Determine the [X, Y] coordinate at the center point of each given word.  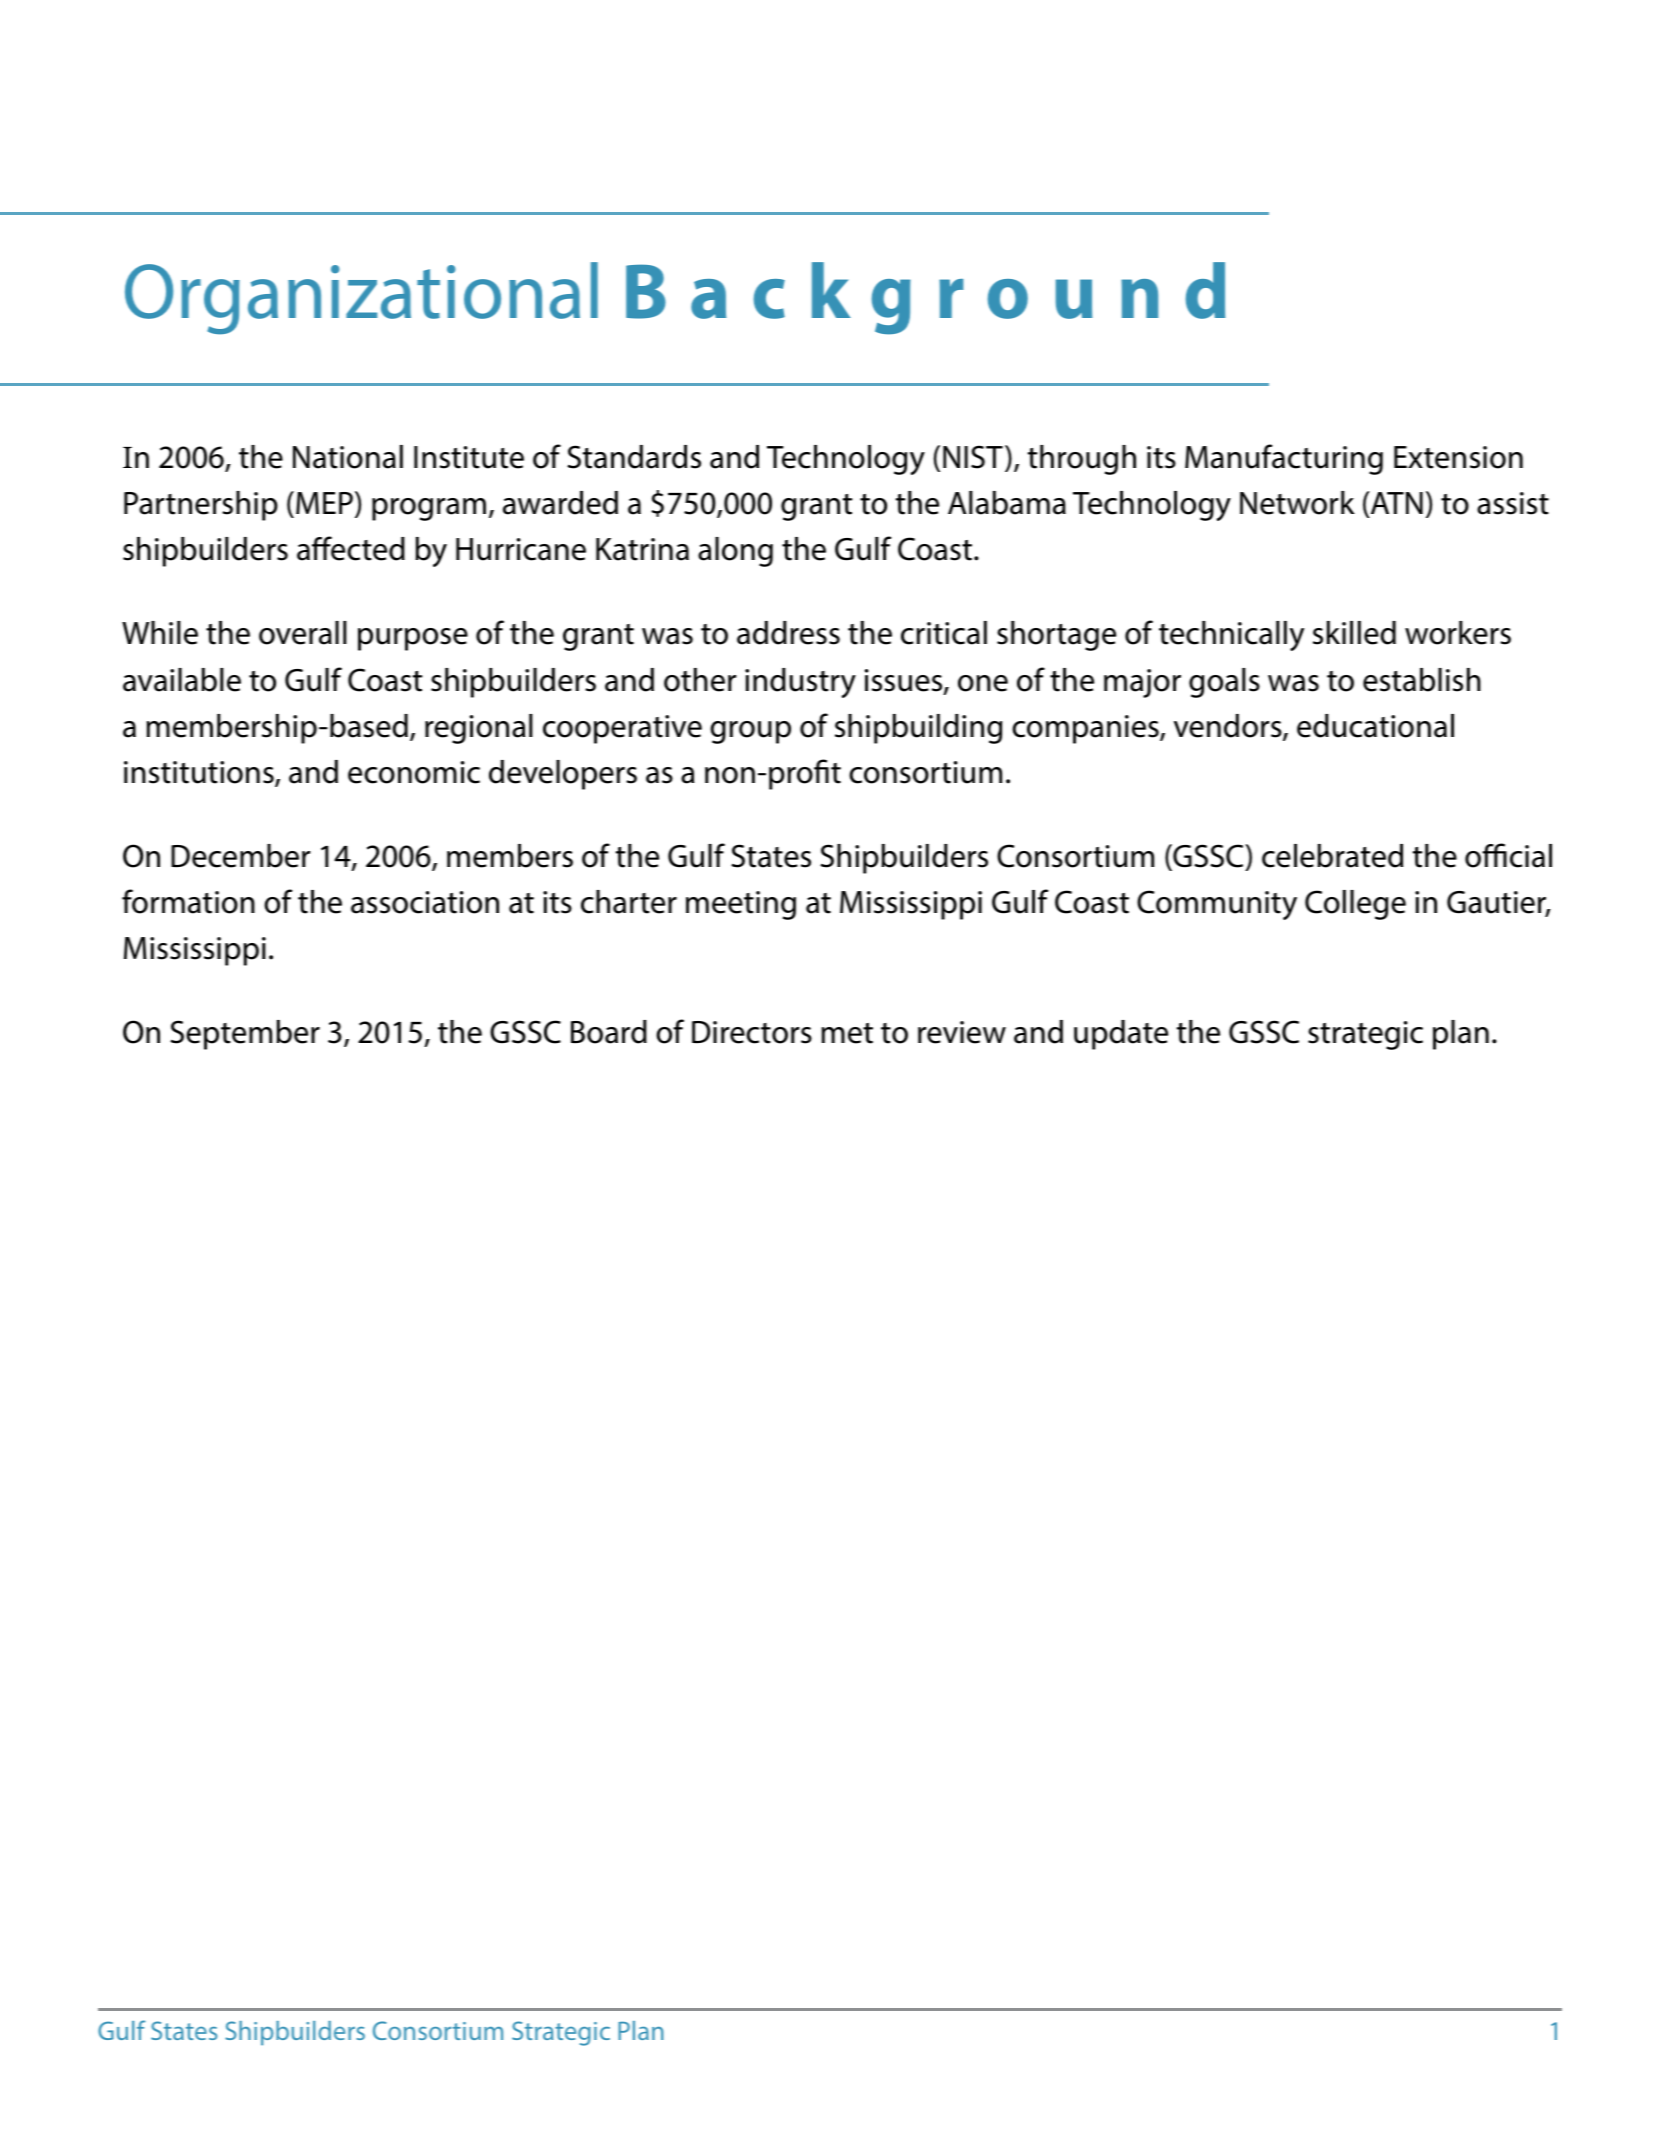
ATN [1395, 504]
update [1121, 1035]
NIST [973, 457]
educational [1375, 726]
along [735, 552]
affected [351, 548]
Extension [1458, 457]
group [750, 732]
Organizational [361, 298]
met [847, 1033]
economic [414, 772]
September [245, 1035]
